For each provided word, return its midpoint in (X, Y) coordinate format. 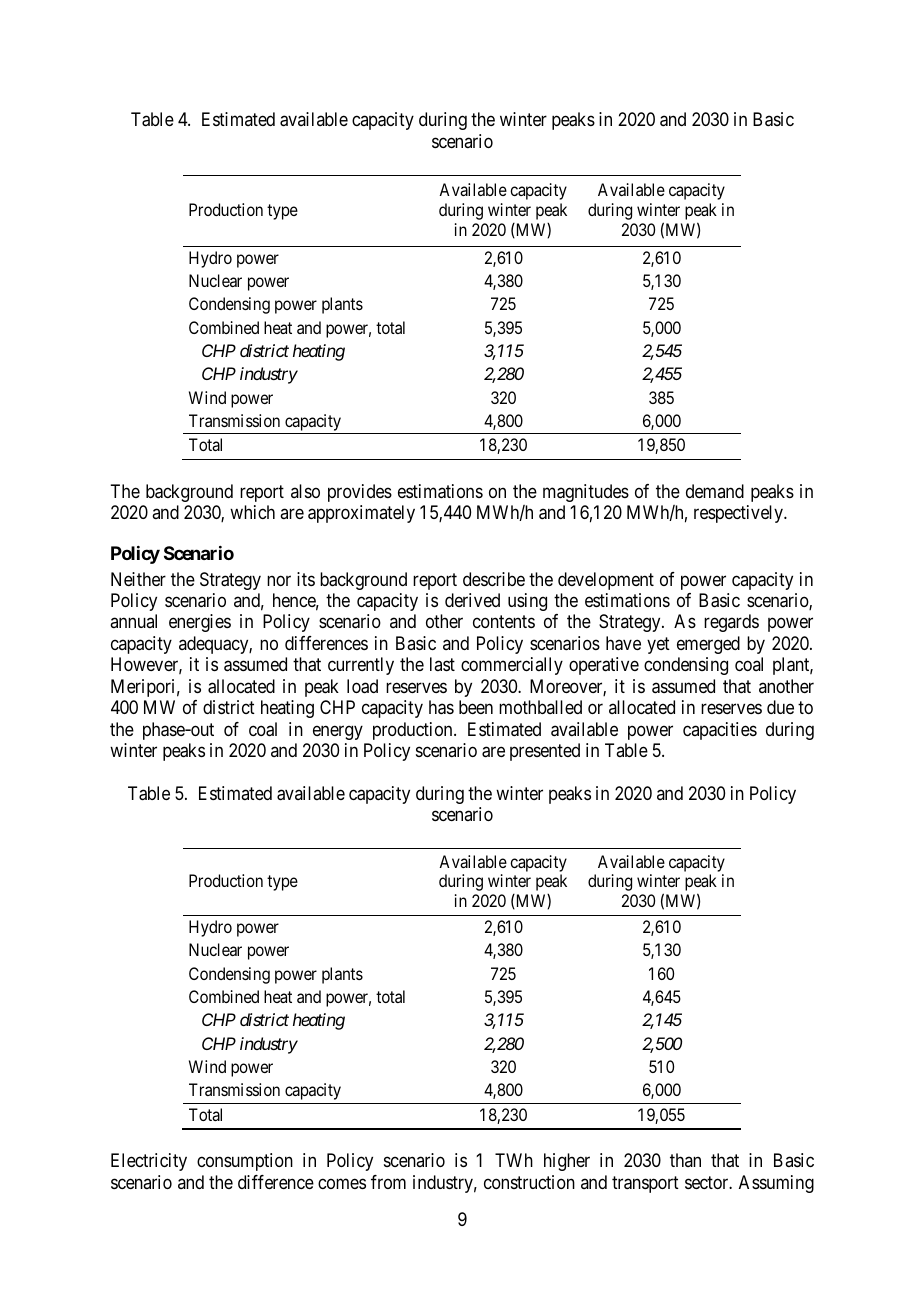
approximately (361, 514)
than (685, 1160)
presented (545, 752)
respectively (739, 514)
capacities (720, 731)
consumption (245, 1162)
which (252, 512)
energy (338, 732)
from (388, 1182)
